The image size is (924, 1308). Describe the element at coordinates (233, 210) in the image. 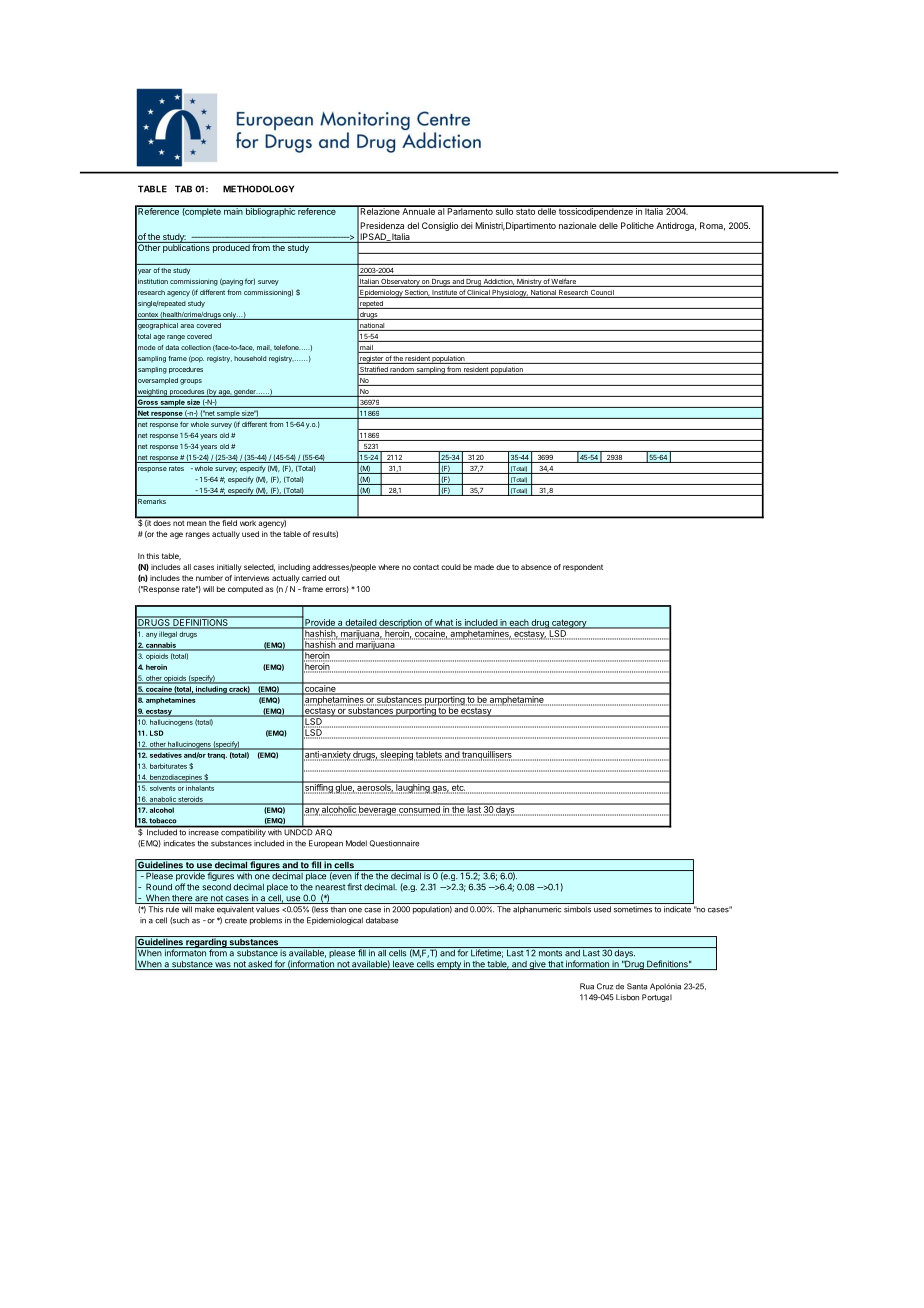

I see `main` at that location.
